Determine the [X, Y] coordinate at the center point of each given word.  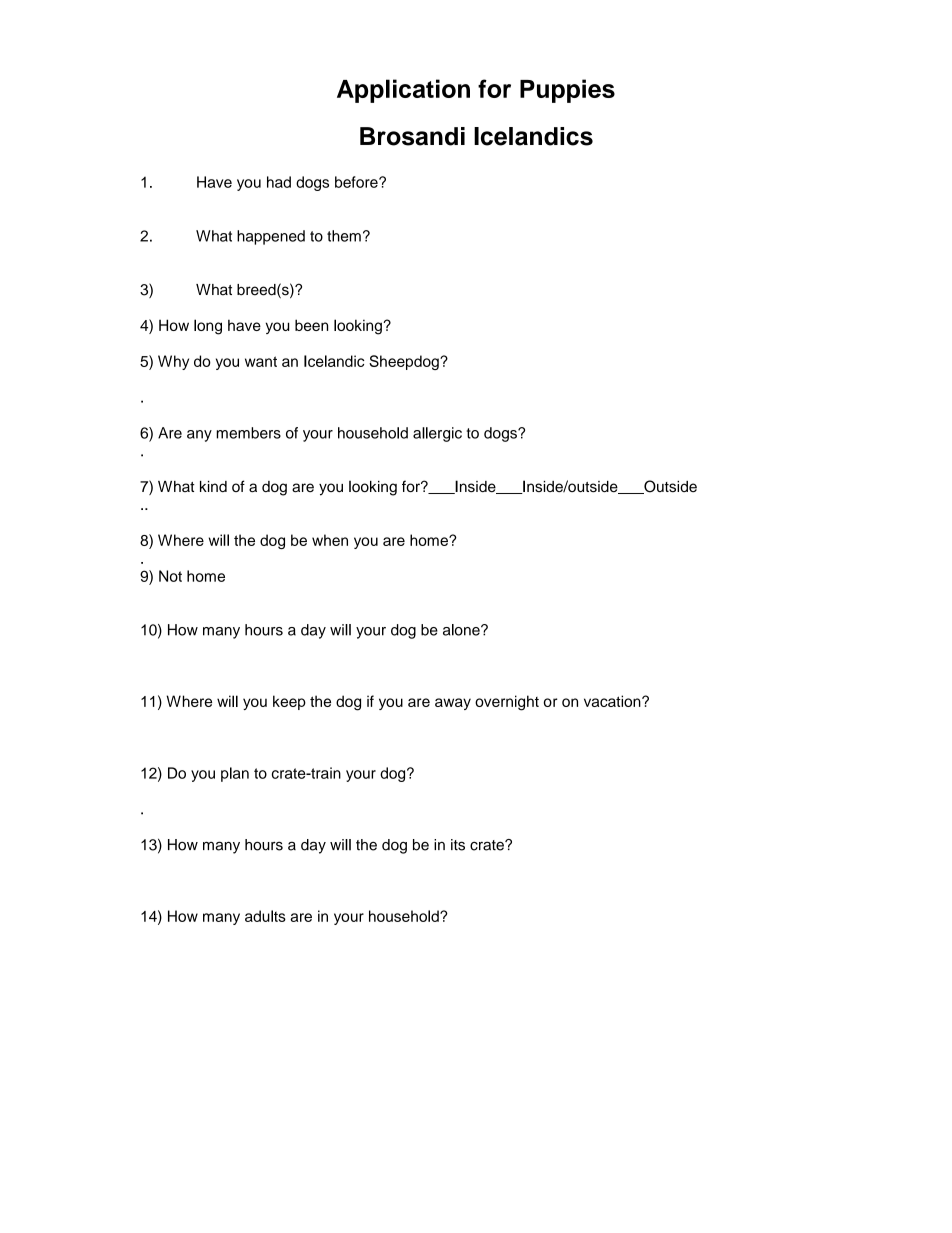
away [453, 704]
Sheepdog [405, 362]
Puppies [567, 91]
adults [265, 916]
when [330, 540]
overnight [507, 703]
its [458, 845]
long [208, 327]
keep [289, 702]
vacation [613, 701]
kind [213, 486]
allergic [437, 434]
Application [403, 91]
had [279, 182]
